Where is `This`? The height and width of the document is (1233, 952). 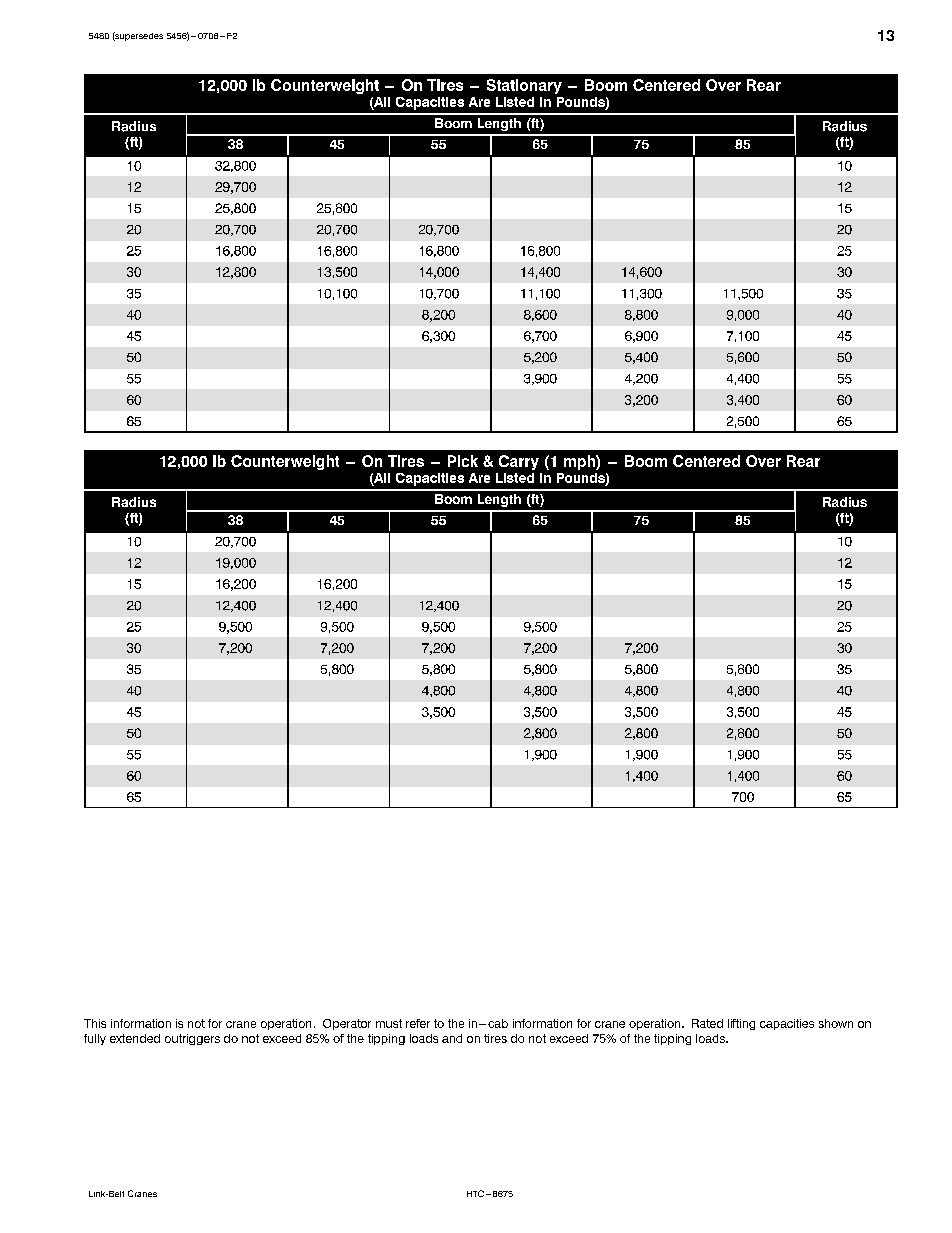 This is located at coordinates (95, 1023).
